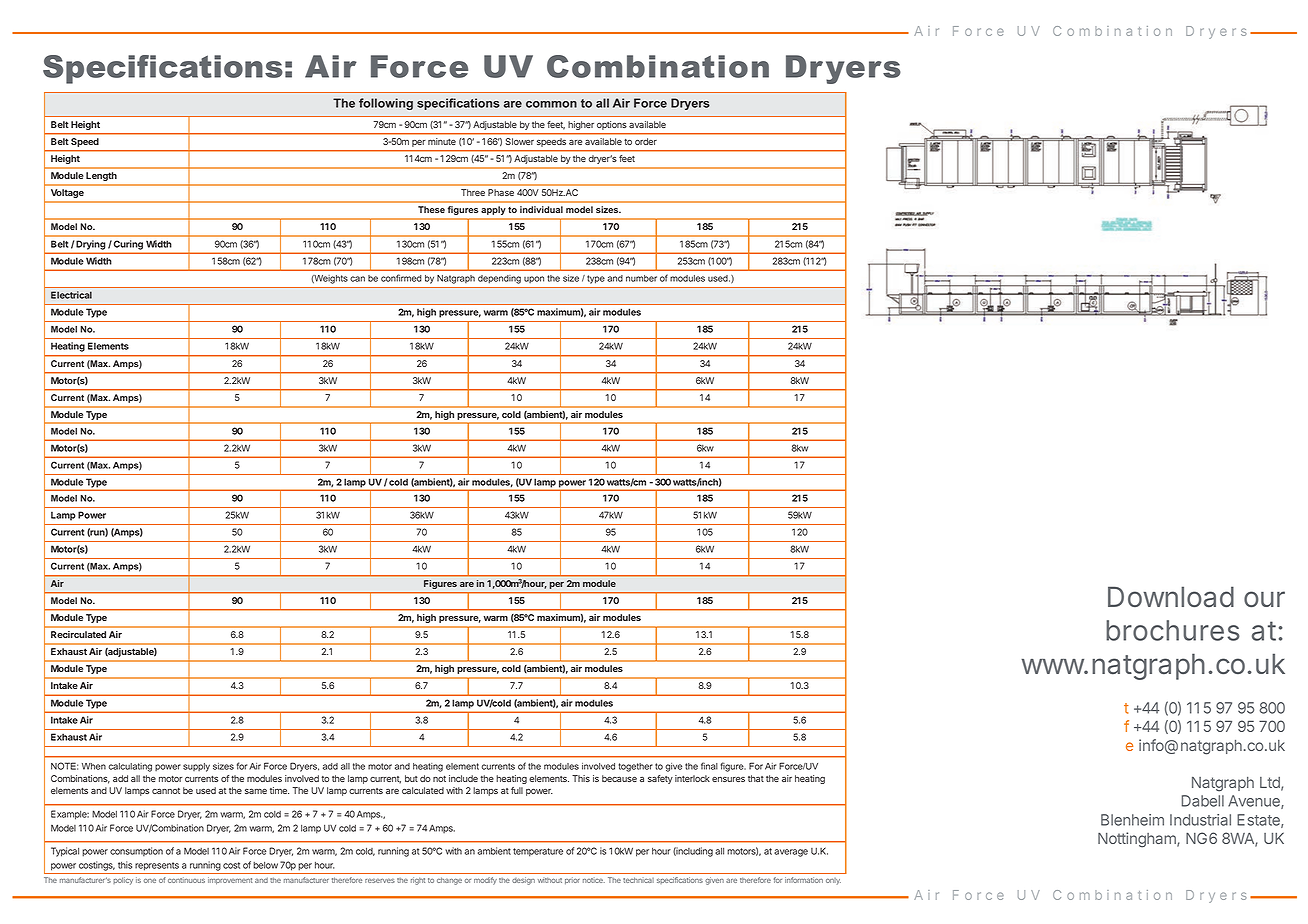  What do you see at coordinates (1171, 597) in the screenshot?
I see `Download` at bounding box center [1171, 597].
